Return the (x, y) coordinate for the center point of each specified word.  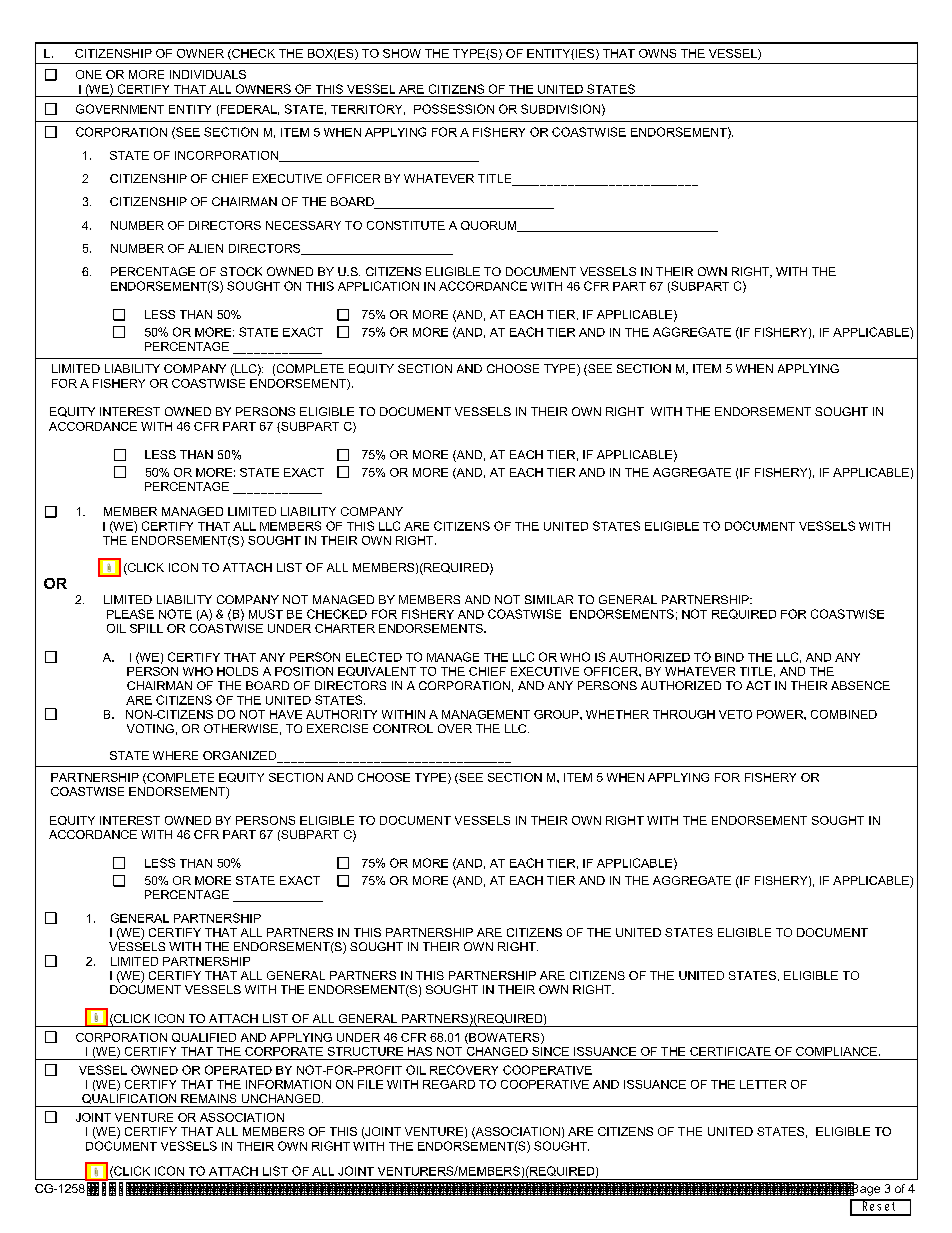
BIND (729, 657)
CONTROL (403, 728)
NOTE (175, 614)
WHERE (175, 755)
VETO (735, 714)
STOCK (241, 271)
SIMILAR (549, 599)
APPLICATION (378, 286)
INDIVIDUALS (208, 74)
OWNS (657, 53)
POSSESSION (454, 109)
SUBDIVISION (560, 109)
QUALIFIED (204, 1037)
